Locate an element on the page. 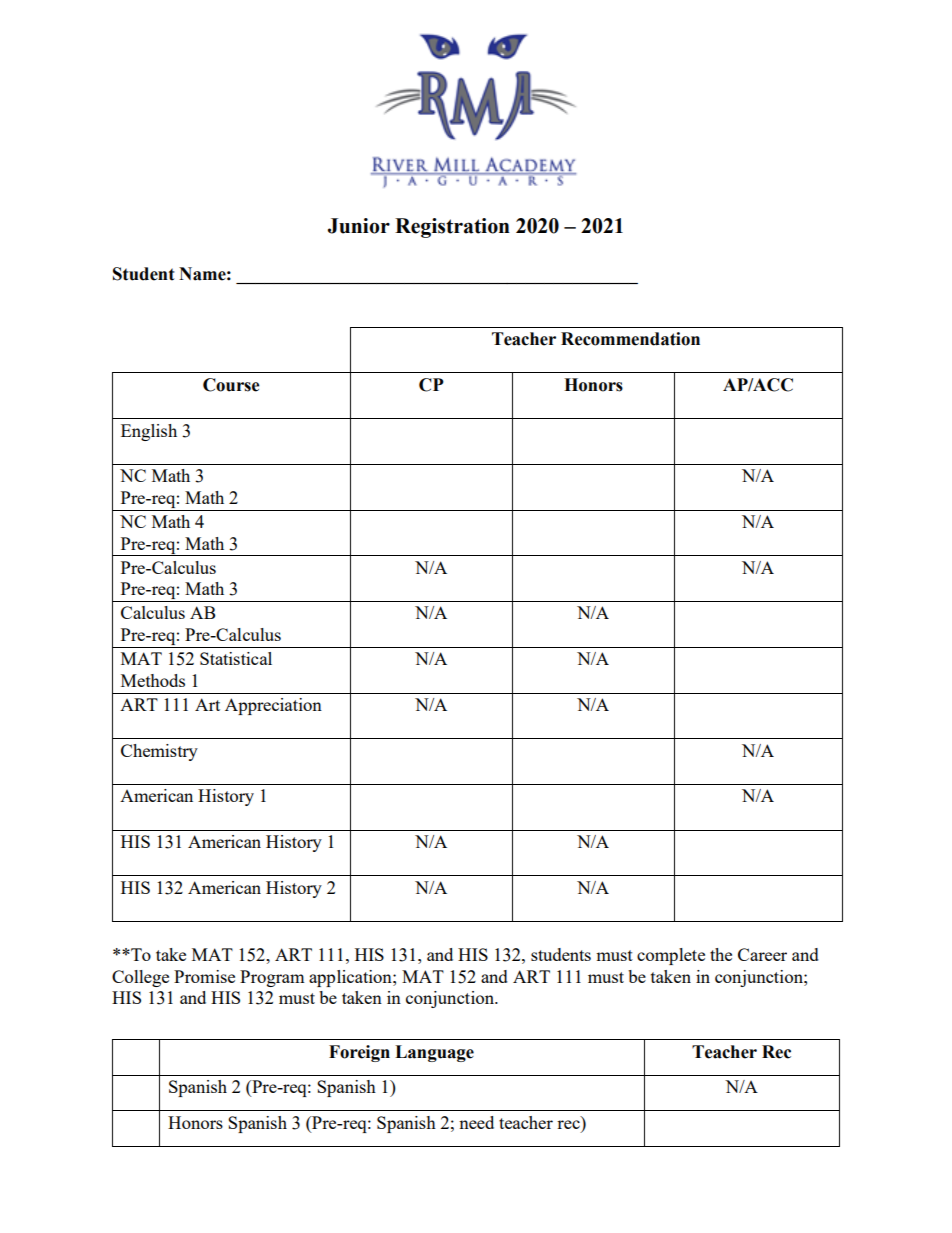 This image has height=1233, width=952. Recommendation is located at coordinates (630, 339).
